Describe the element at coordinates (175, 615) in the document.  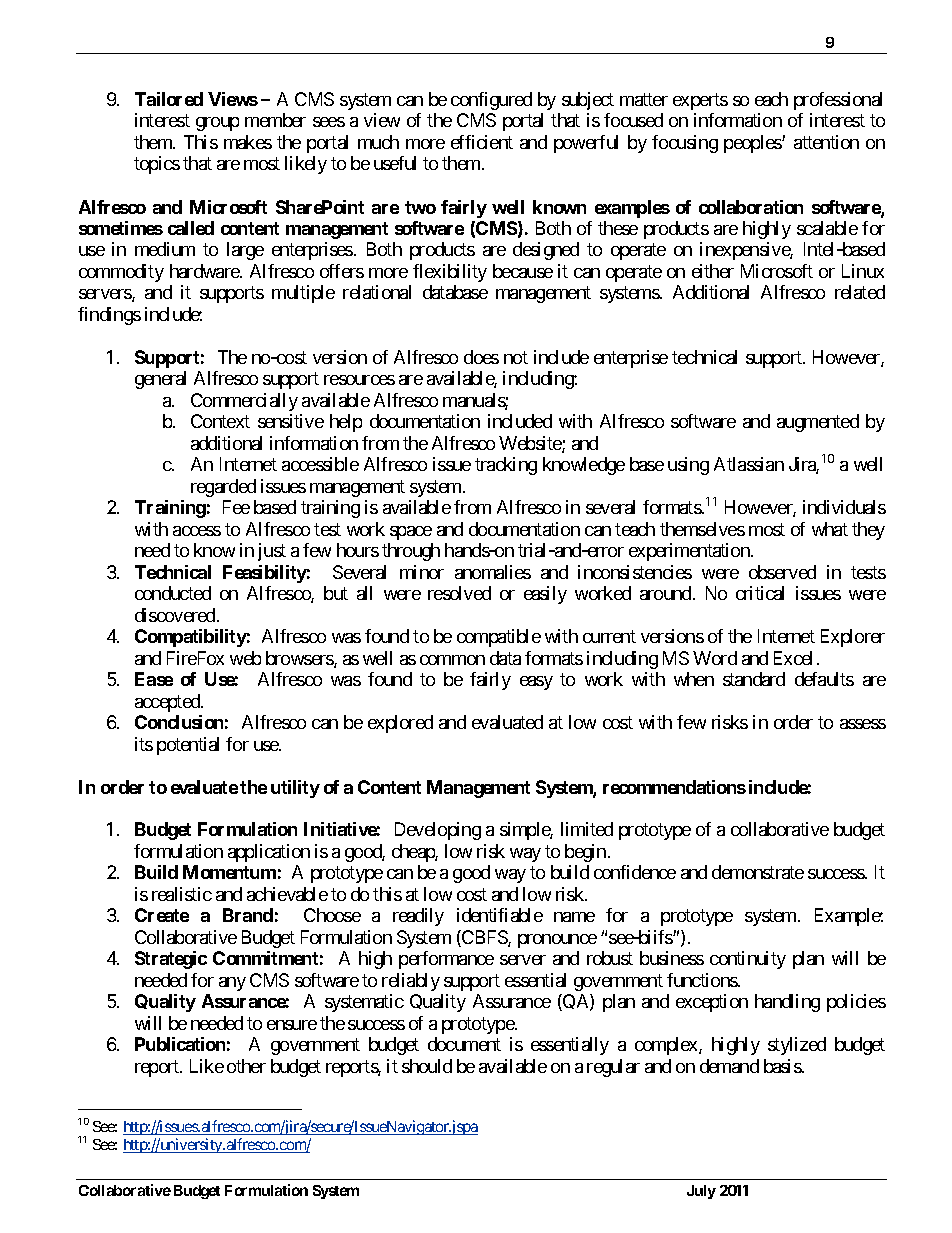
I see `discovered` at that location.
